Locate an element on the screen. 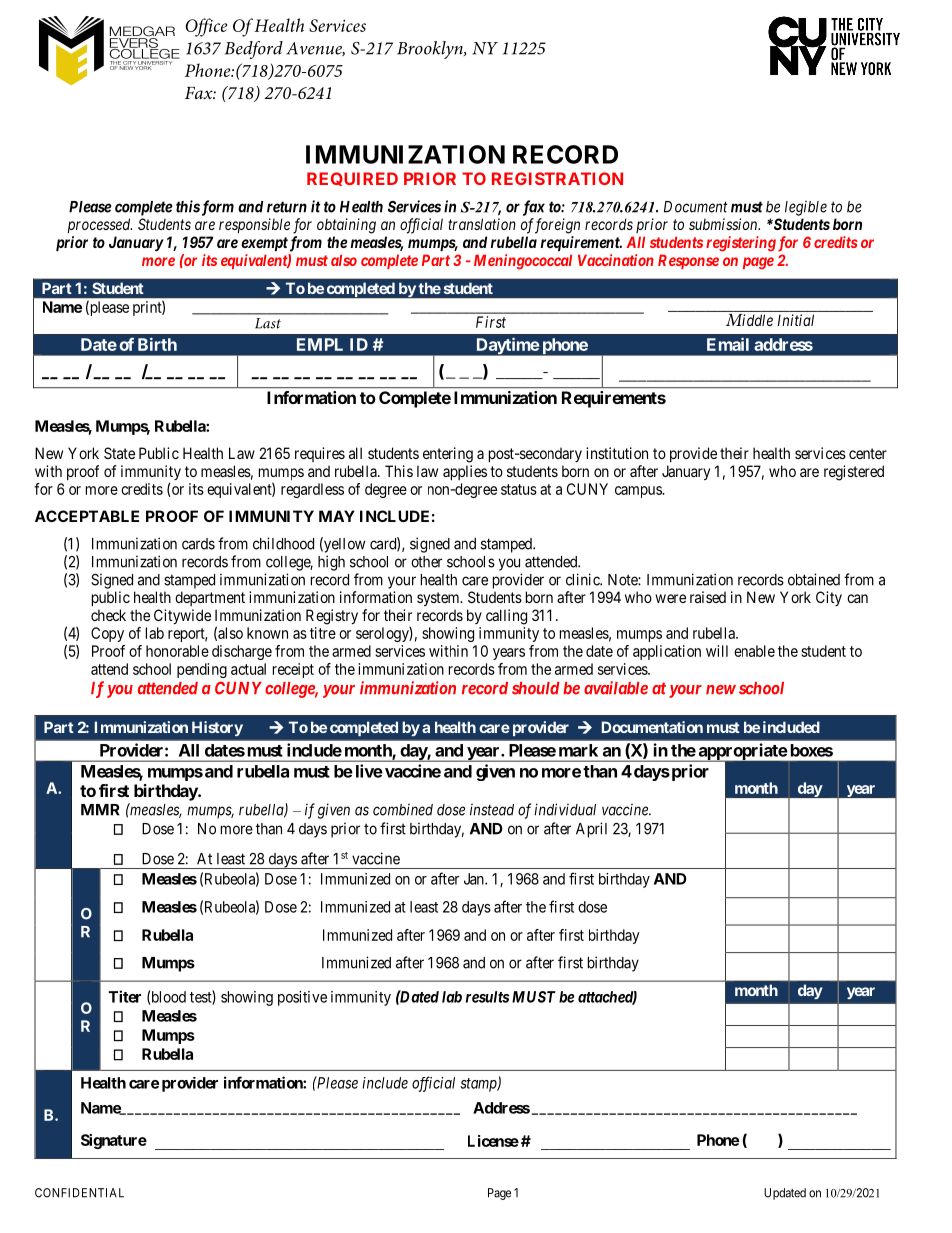  calling is located at coordinates (506, 617).
